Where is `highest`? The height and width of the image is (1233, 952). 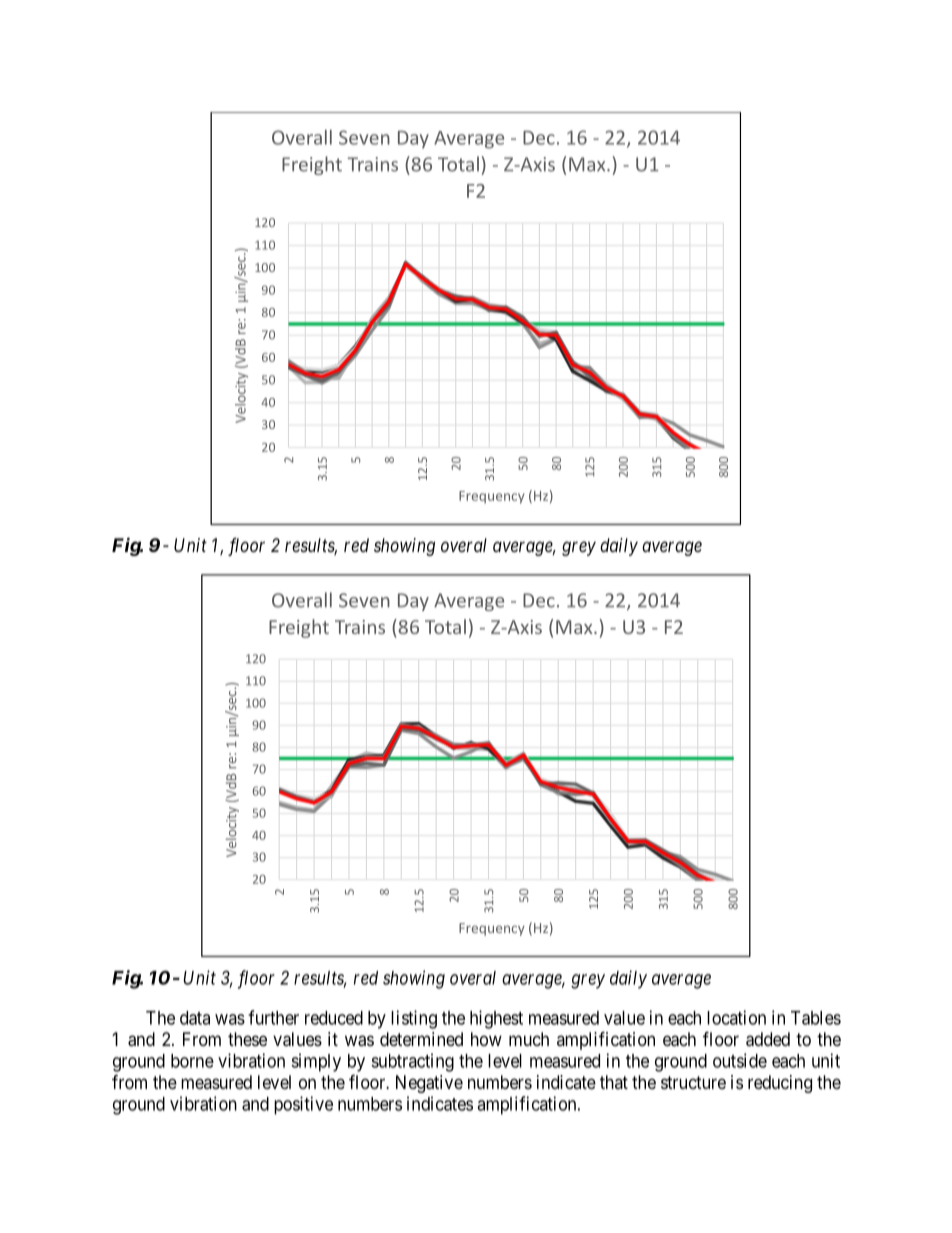
highest is located at coordinates (496, 1019).
